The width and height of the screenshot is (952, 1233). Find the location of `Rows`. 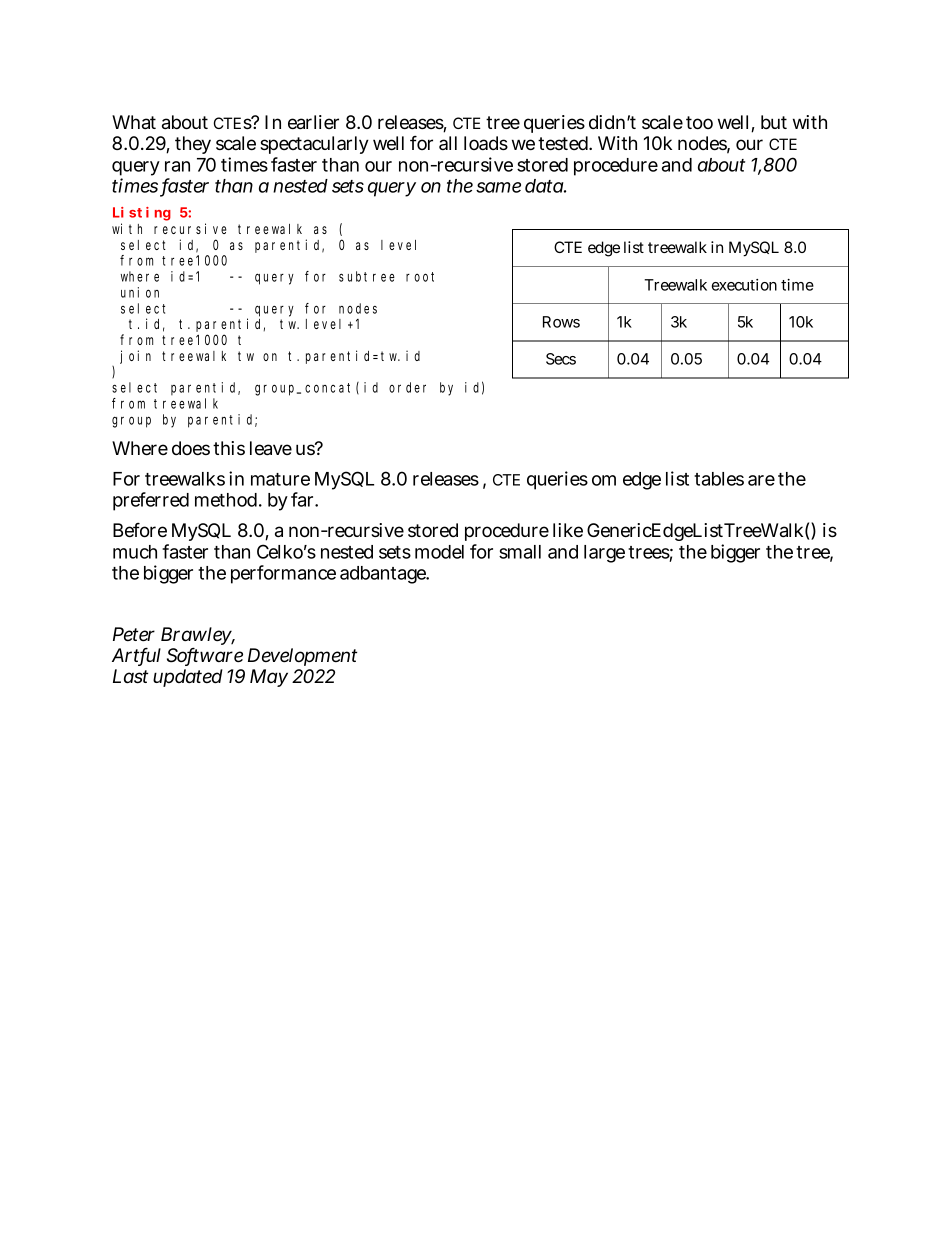

Rows is located at coordinates (561, 322).
